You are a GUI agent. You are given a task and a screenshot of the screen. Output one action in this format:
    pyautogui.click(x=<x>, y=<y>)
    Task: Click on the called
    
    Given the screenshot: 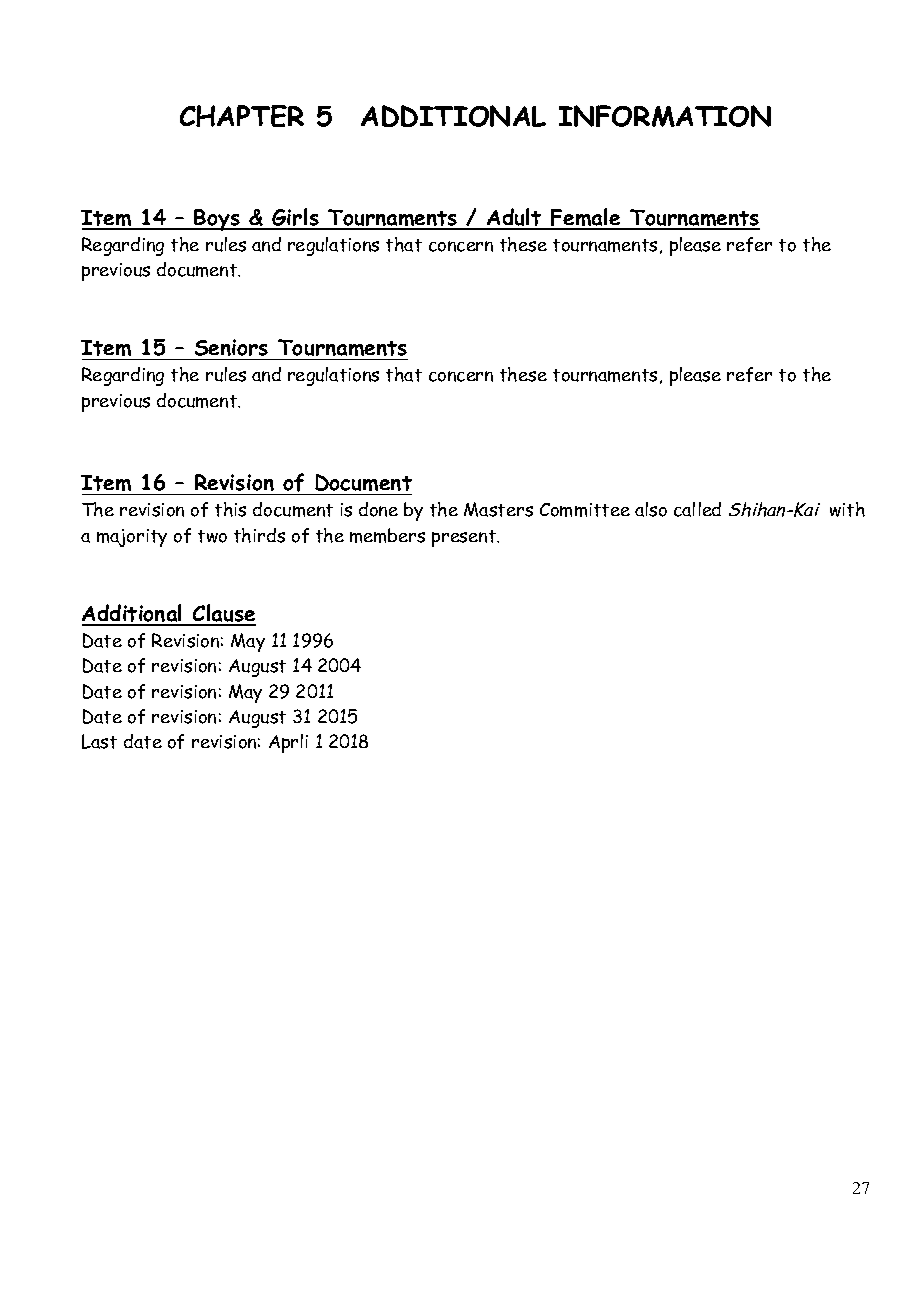 What is the action you would take?
    pyautogui.click(x=697, y=509)
